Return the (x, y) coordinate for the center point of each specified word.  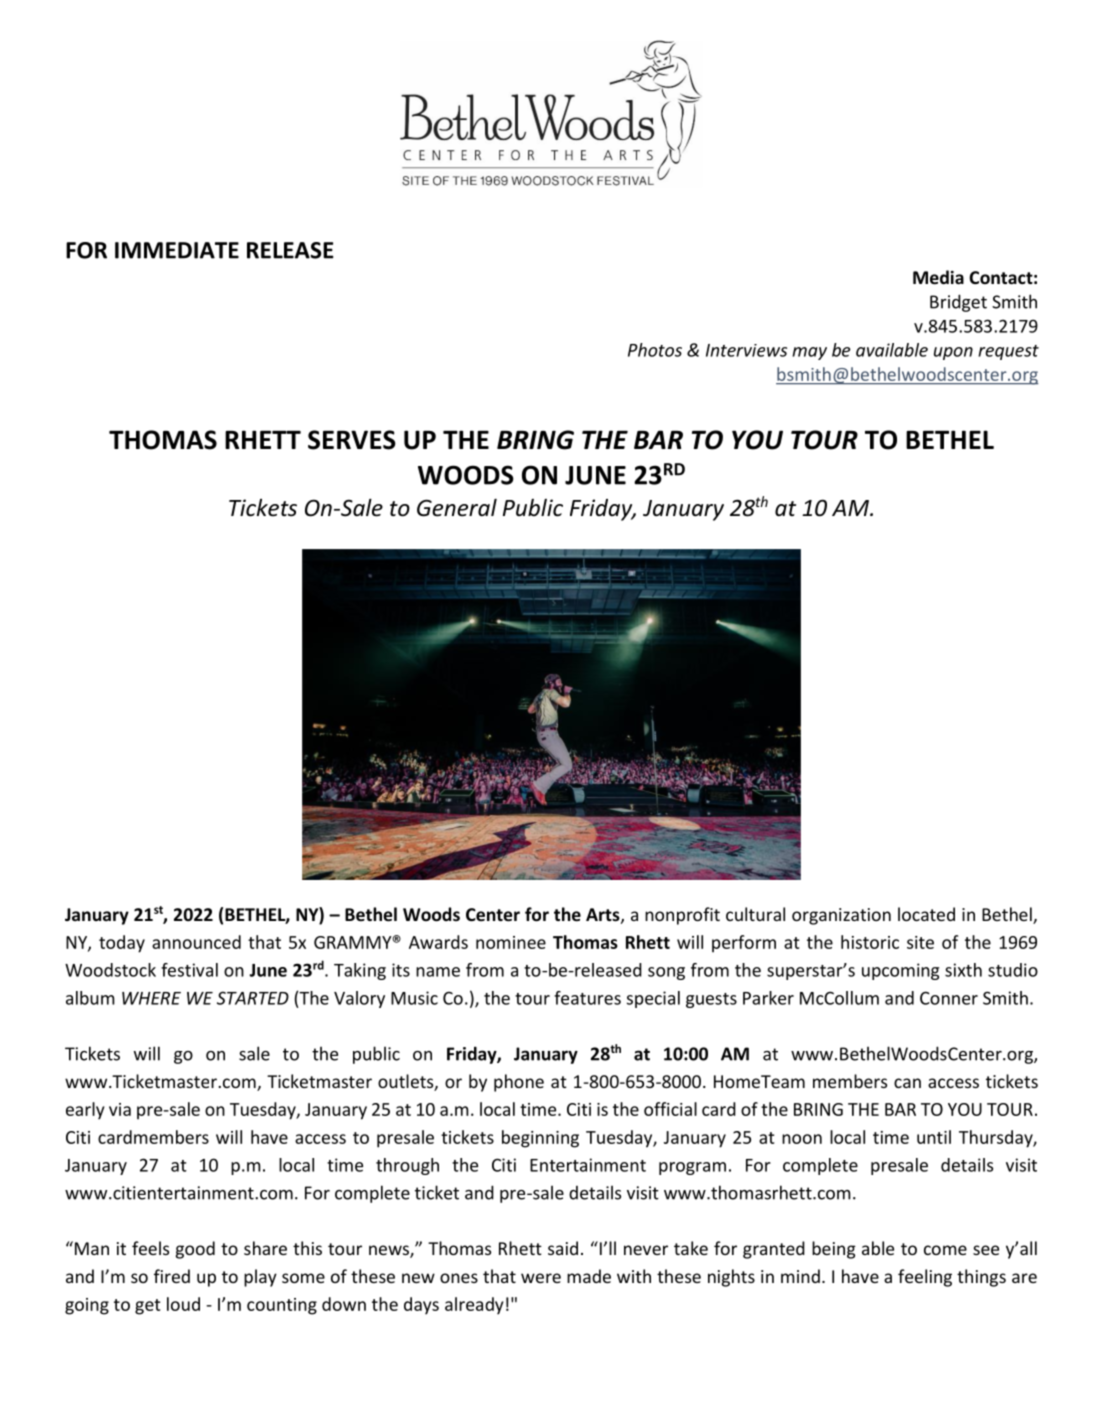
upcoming (900, 971)
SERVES (352, 440)
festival (189, 970)
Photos (655, 350)
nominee (511, 942)
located (926, 914)
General (457, 507)
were (541, 1278)
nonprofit (682, 916)
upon (953, 353)
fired (172, 1276)
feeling (925, 1278)
